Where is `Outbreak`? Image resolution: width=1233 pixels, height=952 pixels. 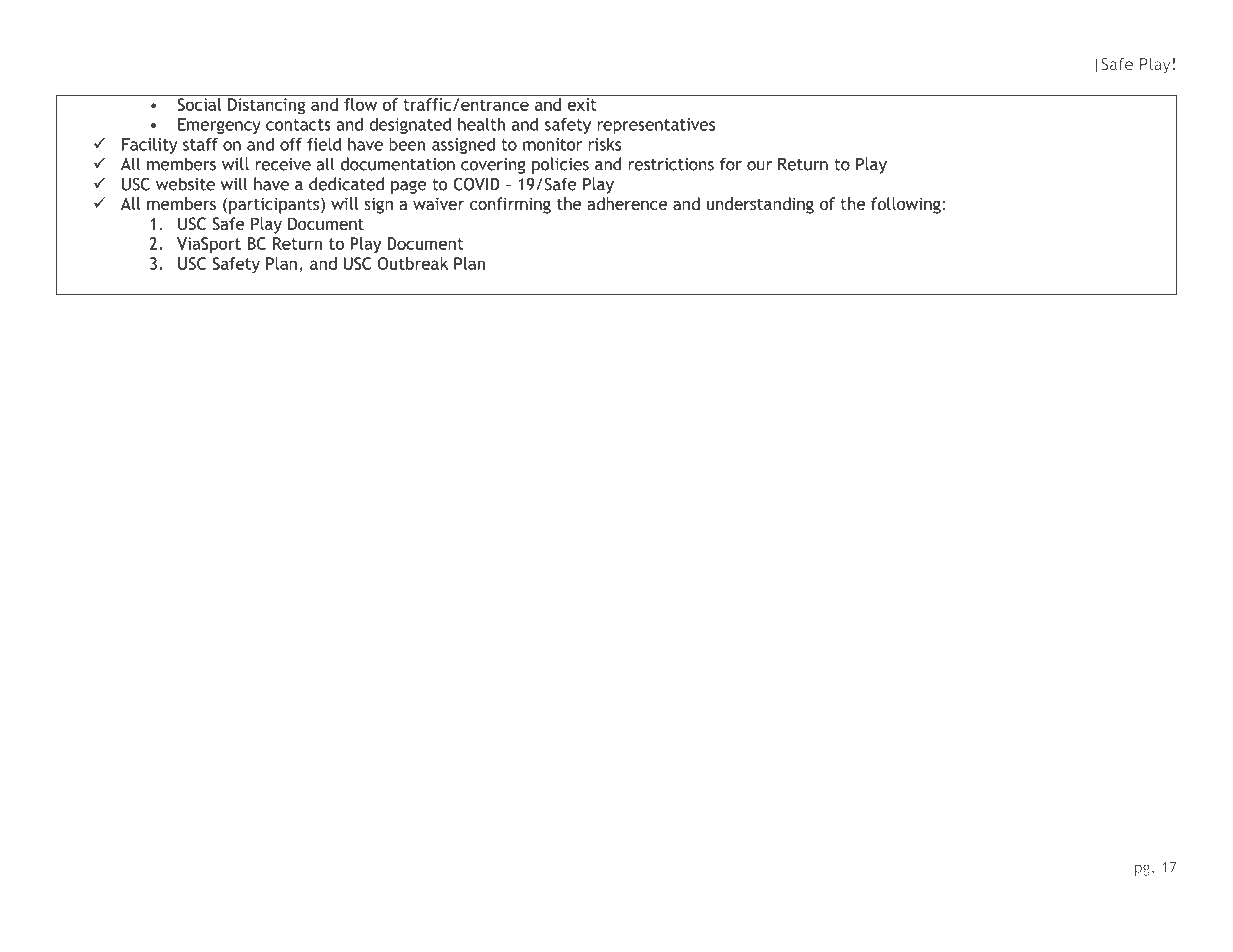 Outbreak is located at coordinates (413, 263).
